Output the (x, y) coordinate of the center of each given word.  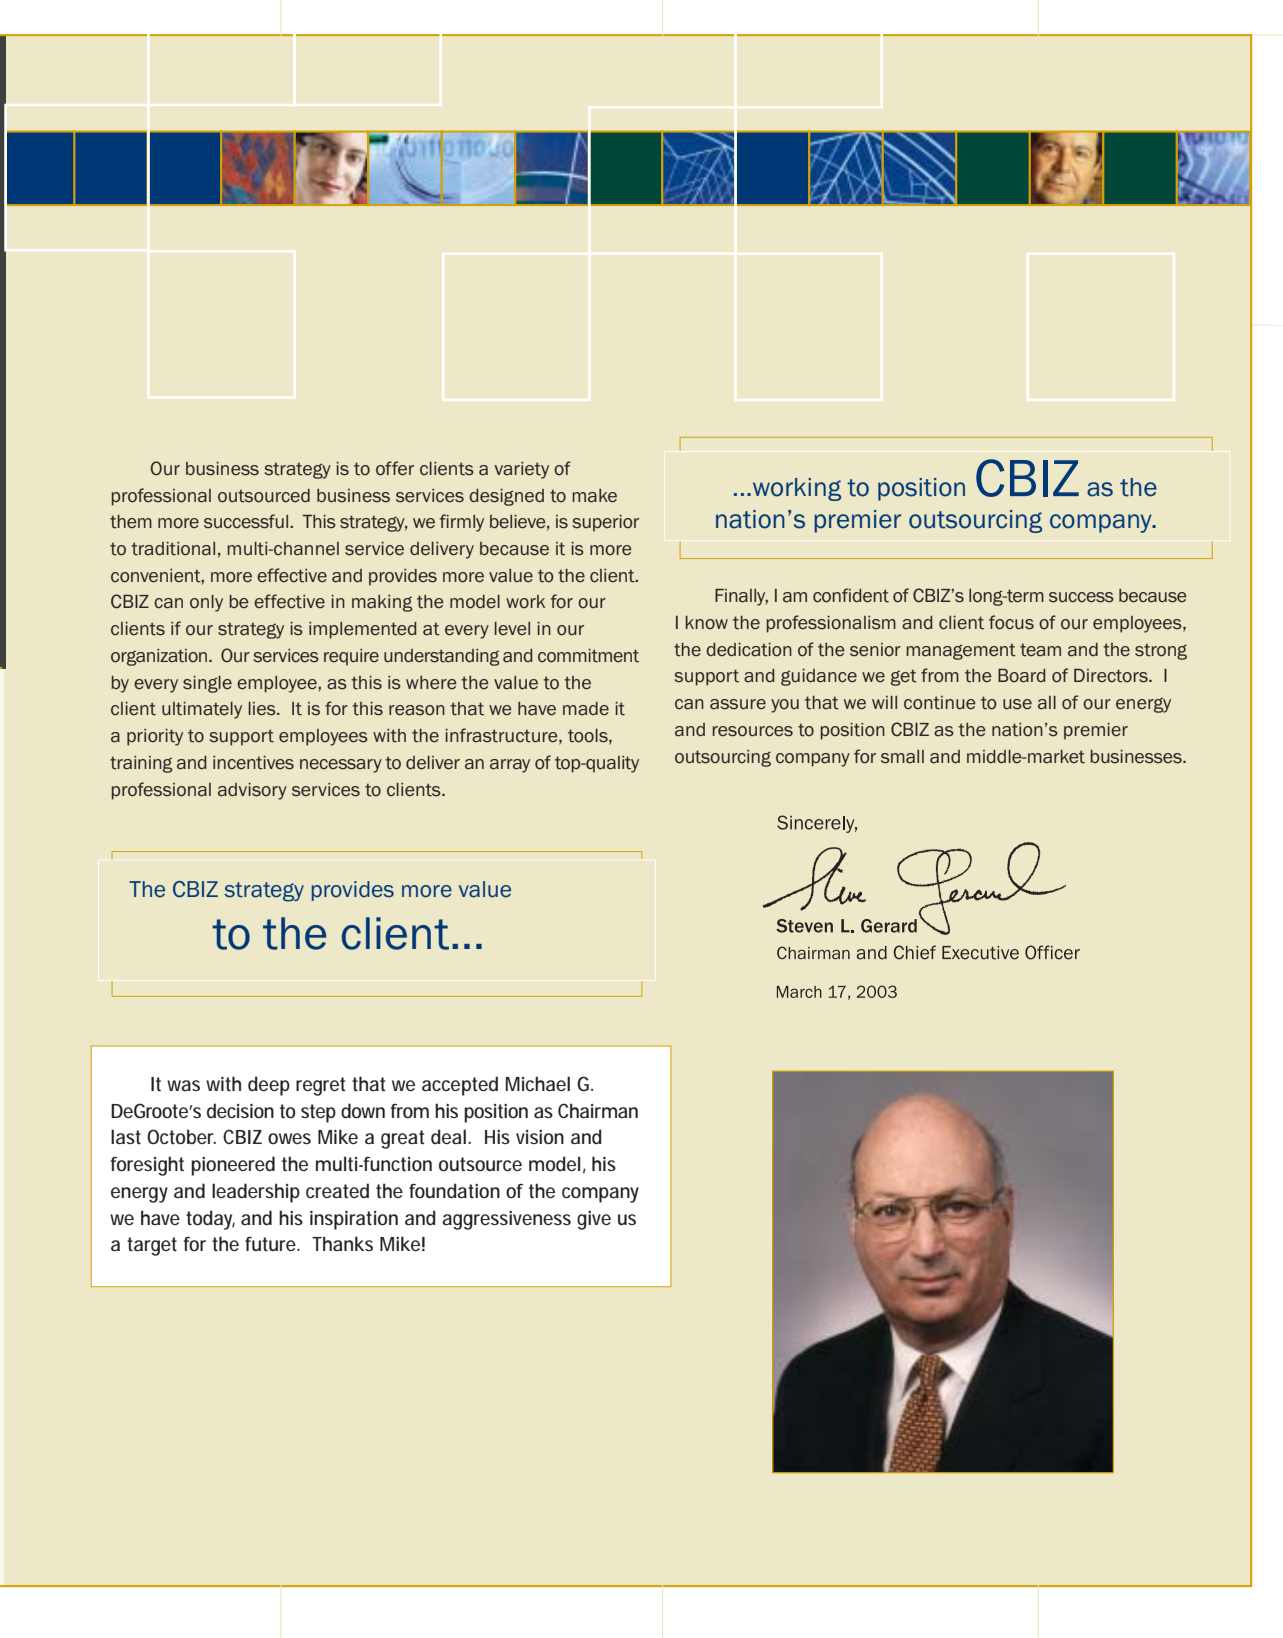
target (152, 1246)
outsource (480, 1164)
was (183, 1085)
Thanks (342, 1243)
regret (320, 1086)
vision (540, 1137)
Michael (537, 1083)
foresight (147, 1166)
